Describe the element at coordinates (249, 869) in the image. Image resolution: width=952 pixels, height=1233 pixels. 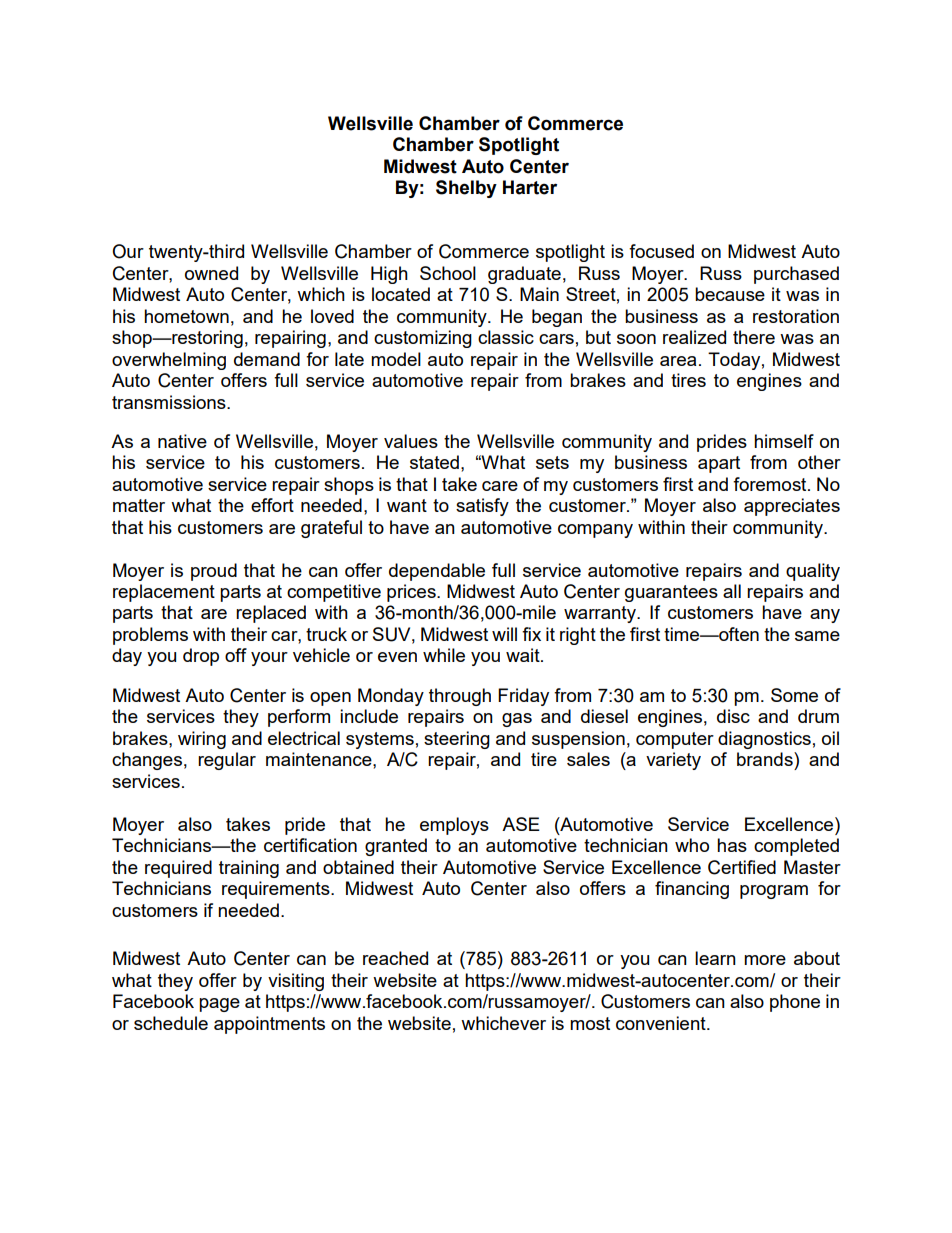
I see `training` at that location.
